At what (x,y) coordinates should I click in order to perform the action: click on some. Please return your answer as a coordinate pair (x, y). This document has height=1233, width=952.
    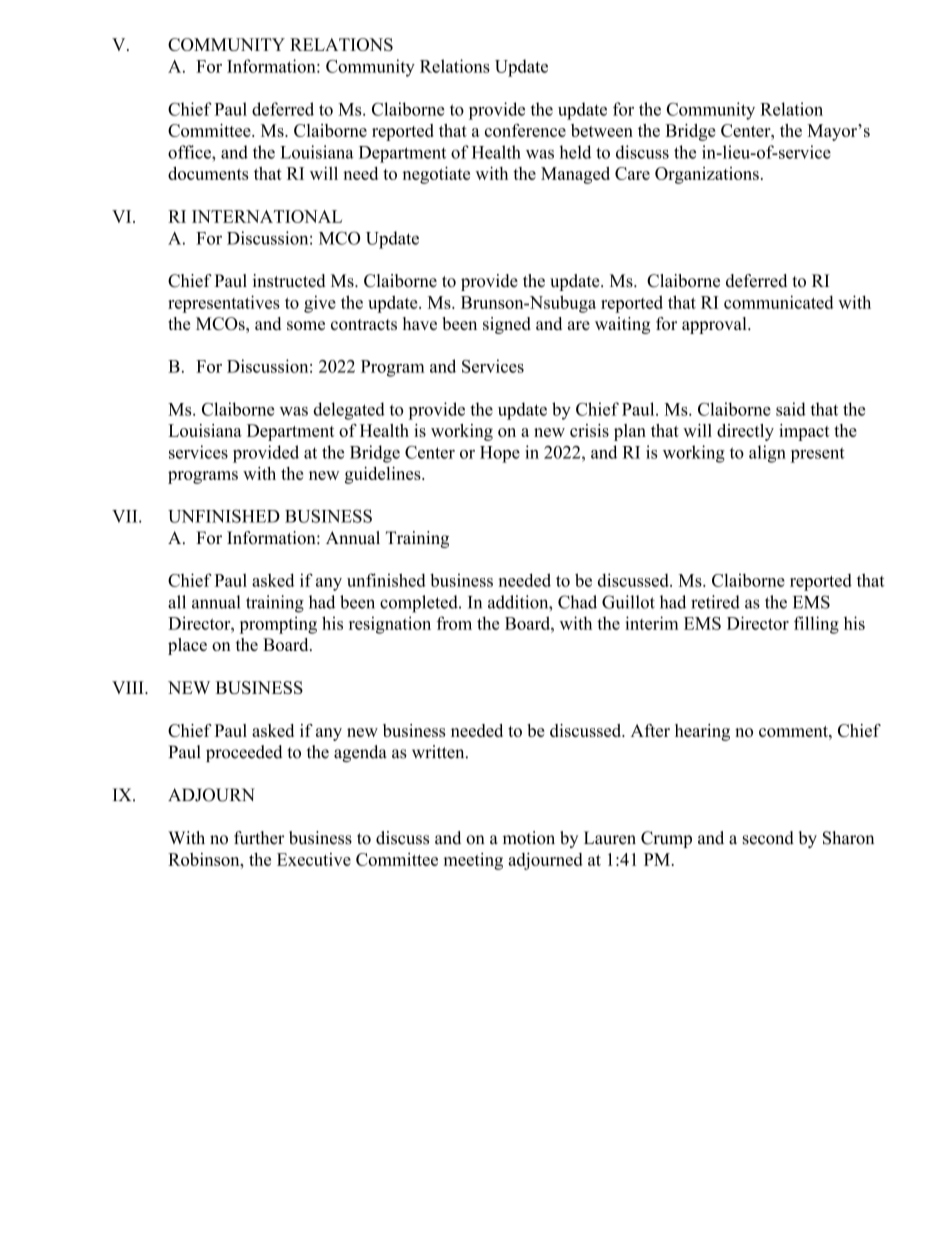
    Looking at the image, I should click on (306, 325).
